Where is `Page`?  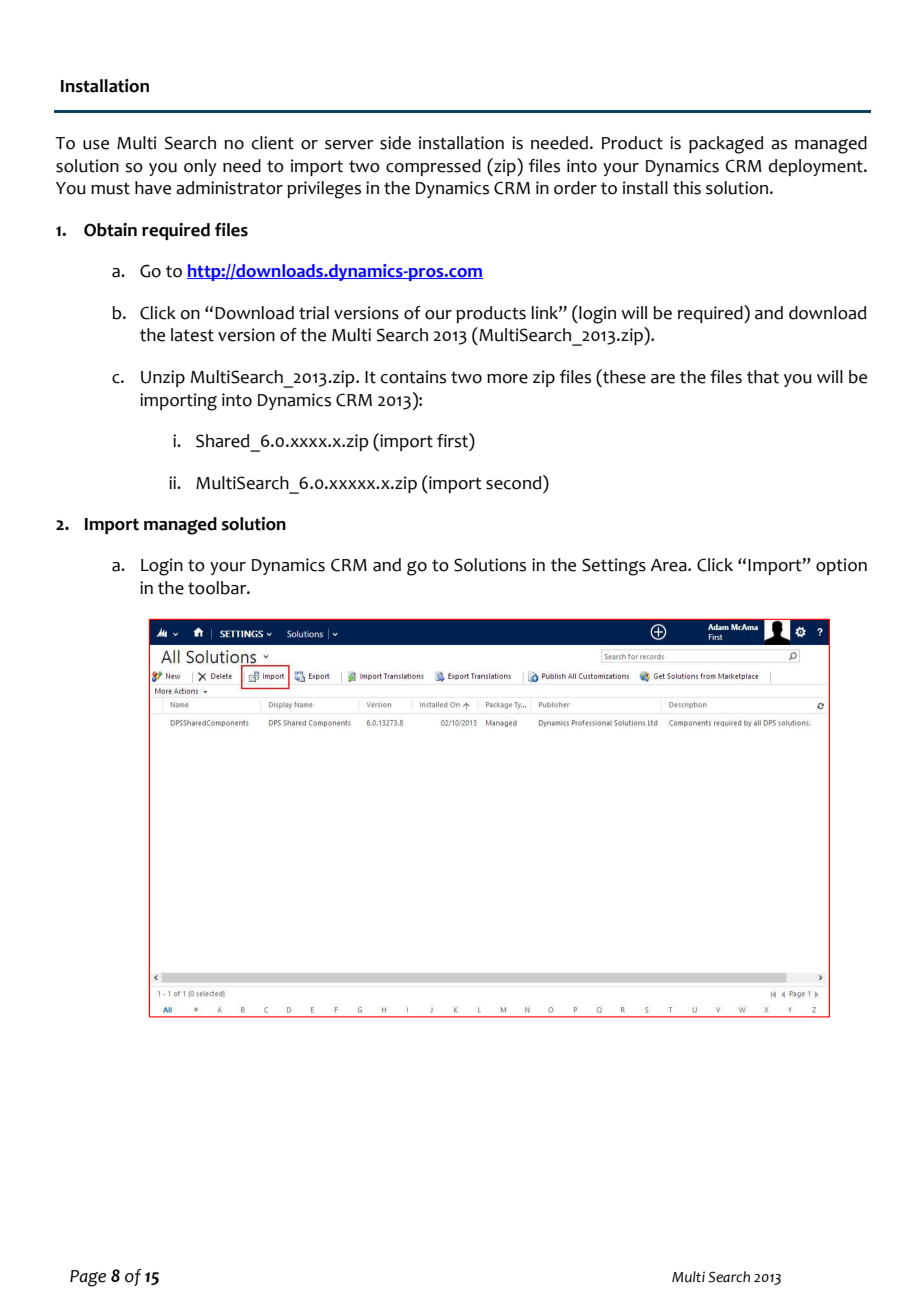
Page is located at coordinates (88, 1278).
